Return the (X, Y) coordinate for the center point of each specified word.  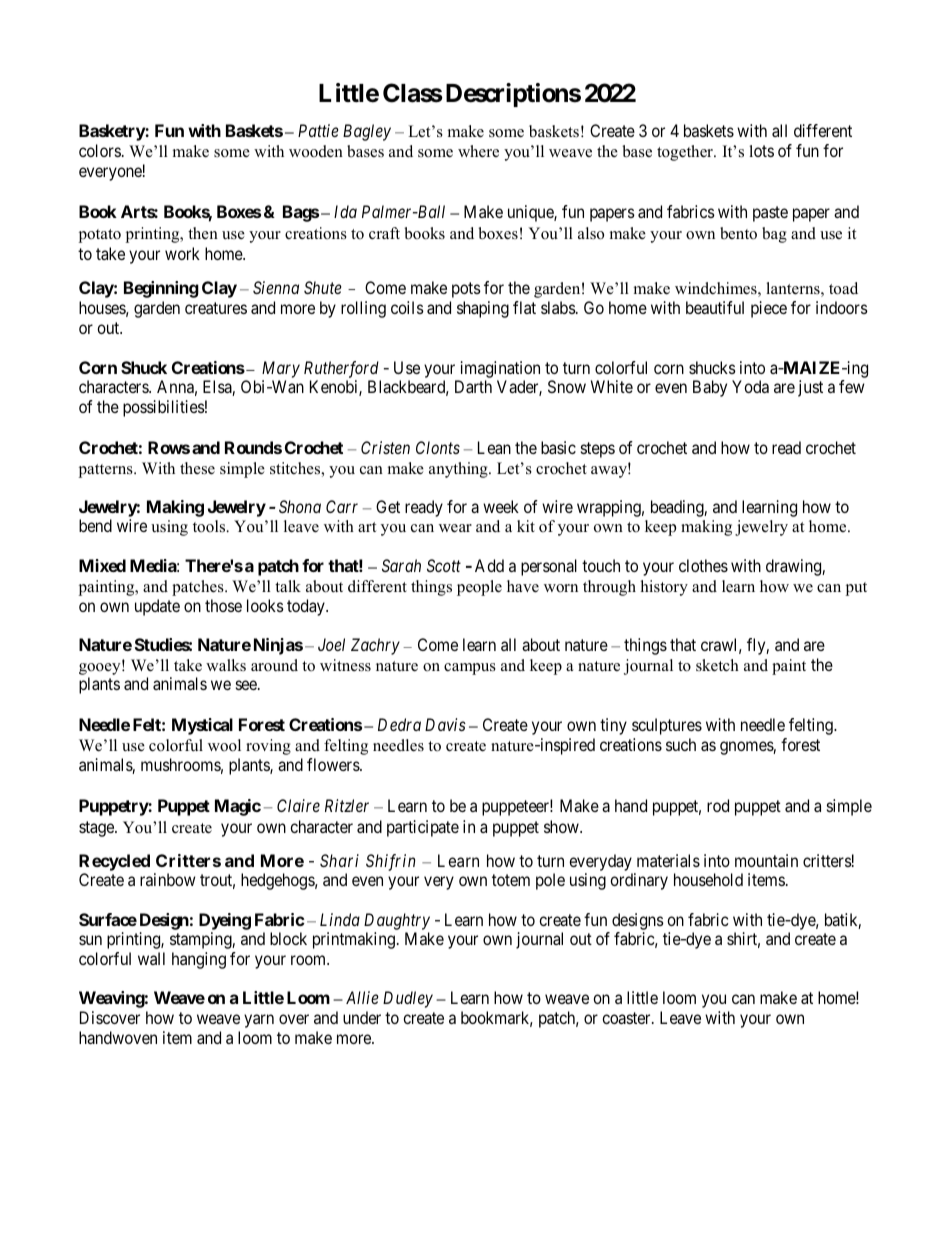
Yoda (750, 386)
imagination (500, 369)
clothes (703, 565)
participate (423, 828)
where (478, 151)
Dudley (408, 999)
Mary (281, 369)
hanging (199, 960)
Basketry (112, 132)
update (157, 607)
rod (718, 805)
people (479, 588)
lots (761, 151)
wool (224, 745)
